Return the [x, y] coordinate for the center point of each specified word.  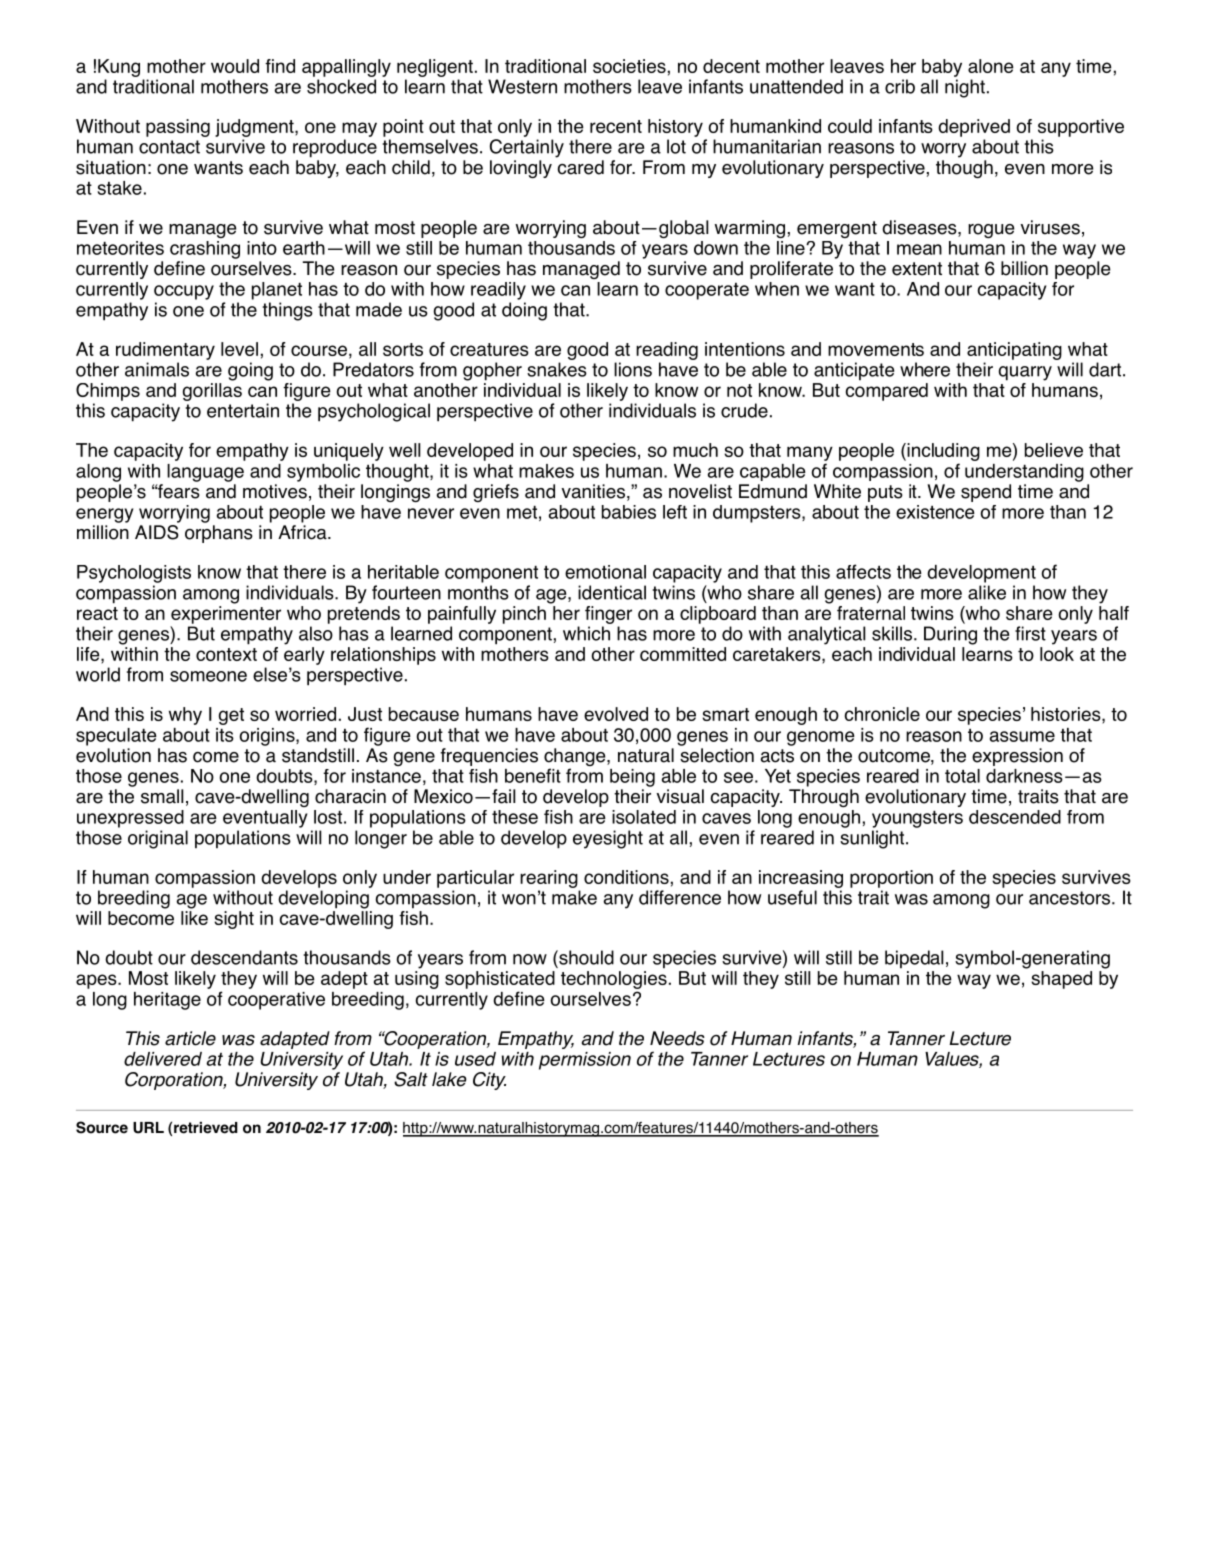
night [965, 88]
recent [616, 126]
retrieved [206, 1128]
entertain [243, 410]
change [576, 758]
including [942, 452]
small [162, 796]
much [695, 450]
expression [1017, 757]
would [235, 66]
